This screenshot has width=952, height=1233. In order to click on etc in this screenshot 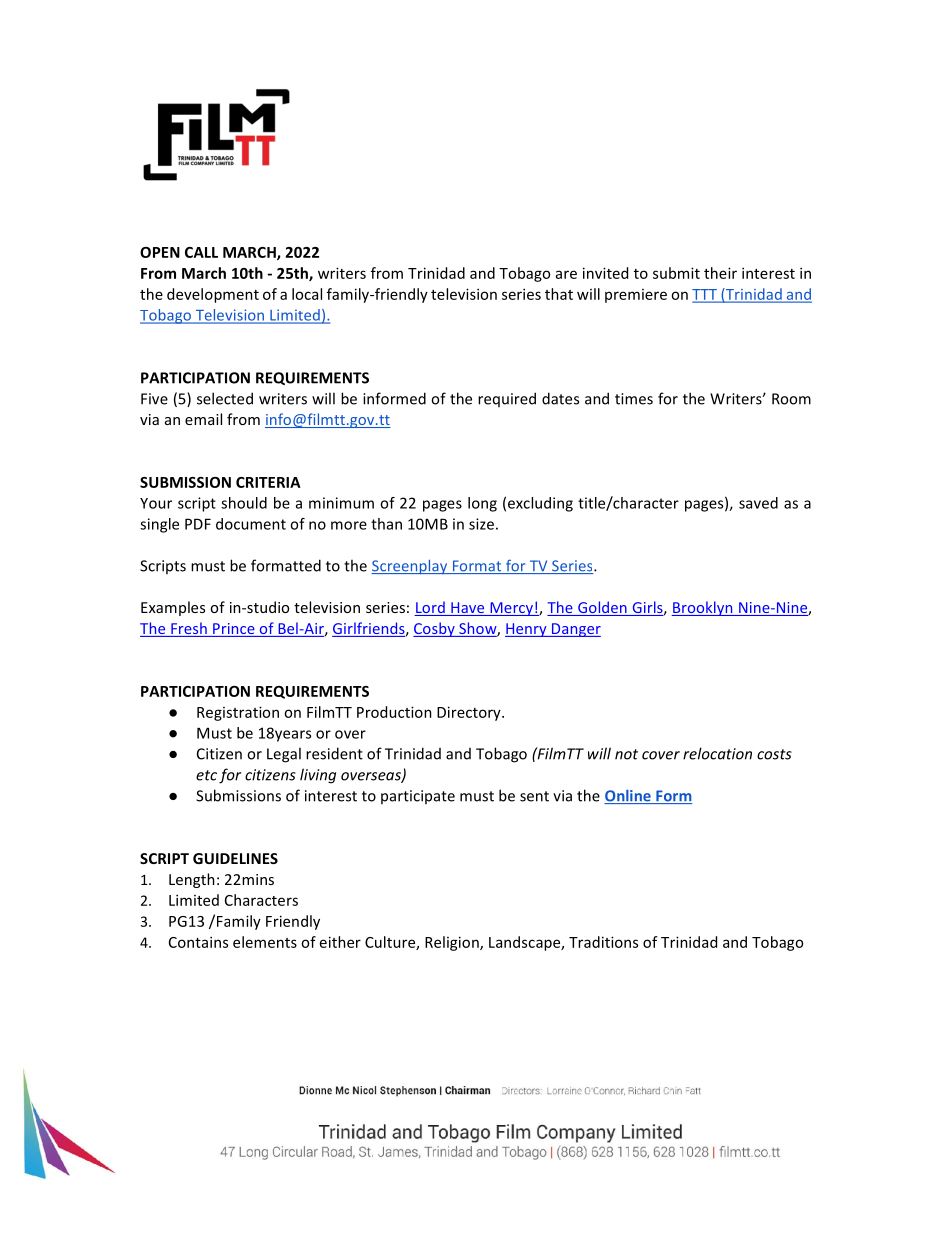, I will do `click(206, 775)`.
